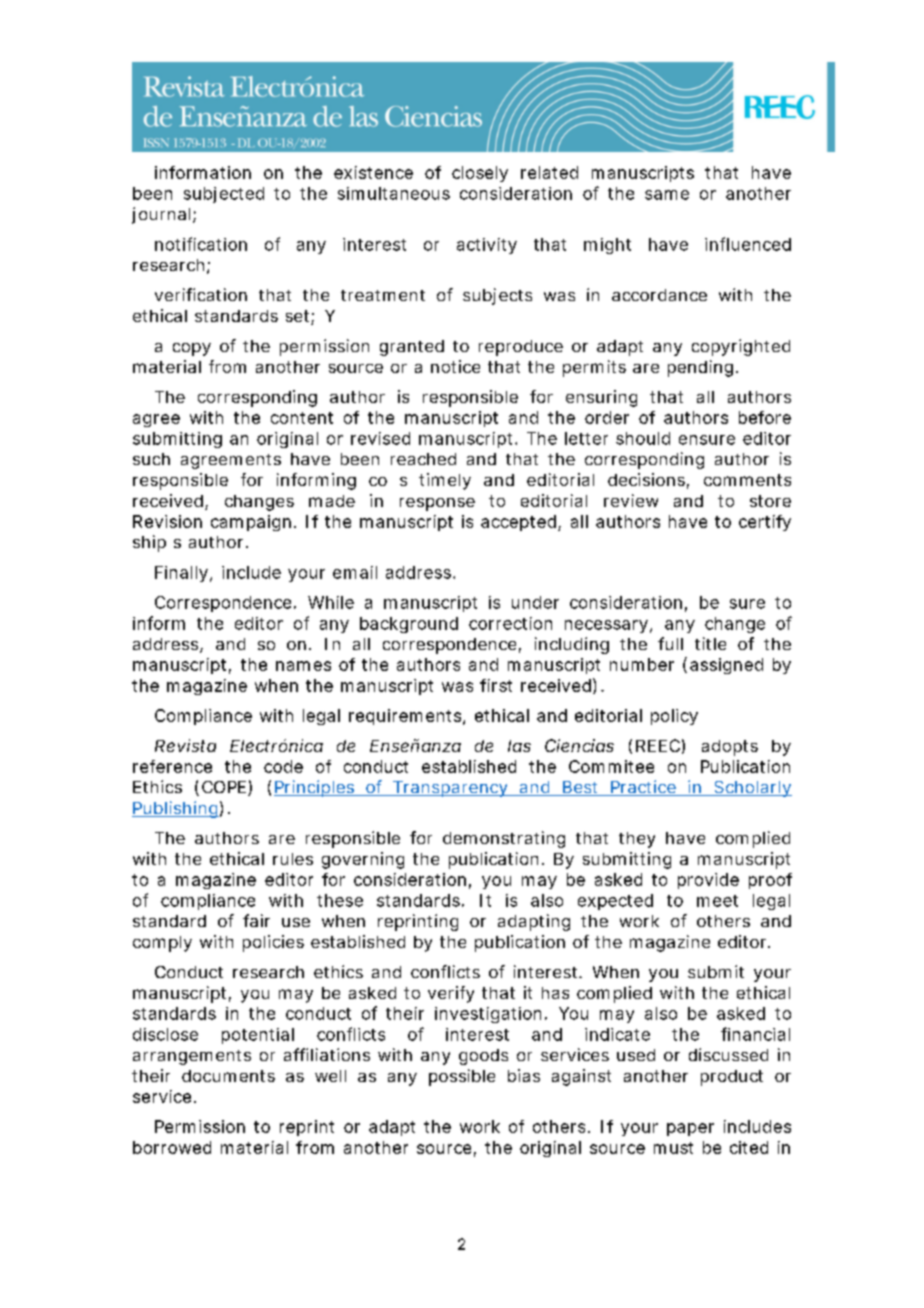 The height and width of the screenshot is (1308, 924). Describe the element at coordinates (462, 1077) in the screenshot. I see `possible` at that location.
